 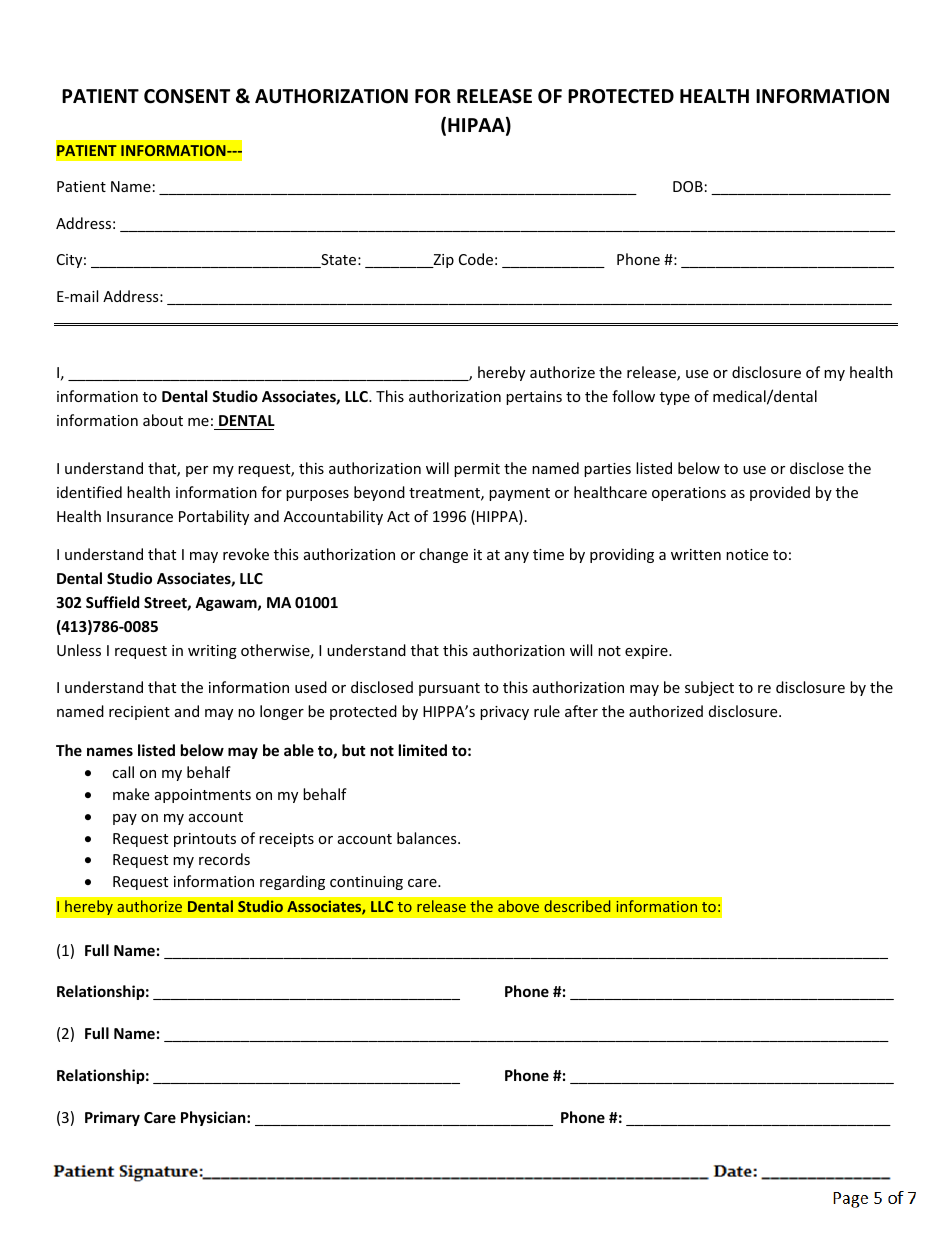 What do you see at coordinates (443, 555) in the image?
I see `change` at bounding box center [443, 555].
